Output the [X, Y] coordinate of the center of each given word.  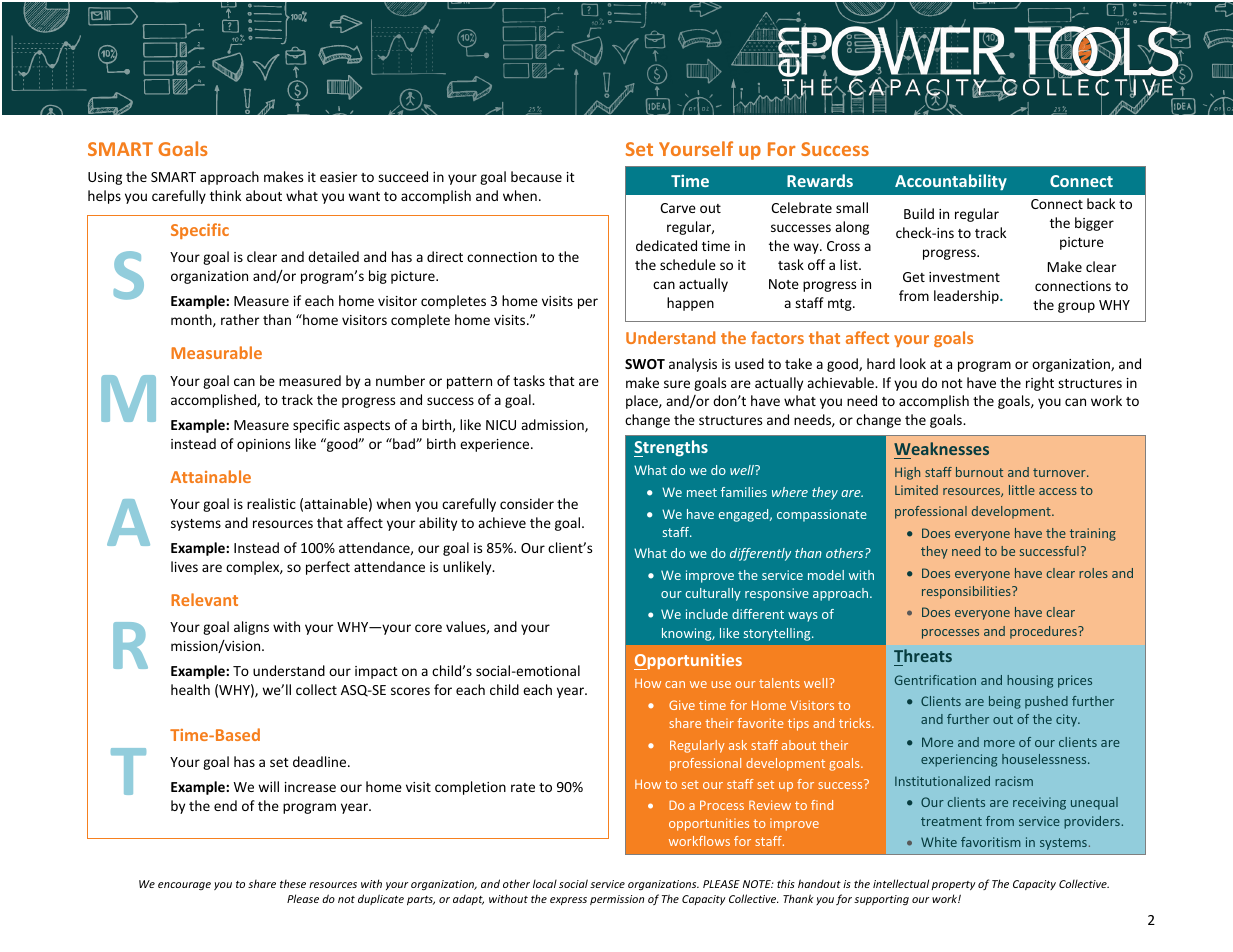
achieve [502, 522]
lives [184, 566]
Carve [678, 208]
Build [919, 213]
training [1093, 534]
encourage [184, 886]
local [545, 884]
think [225, 195]
